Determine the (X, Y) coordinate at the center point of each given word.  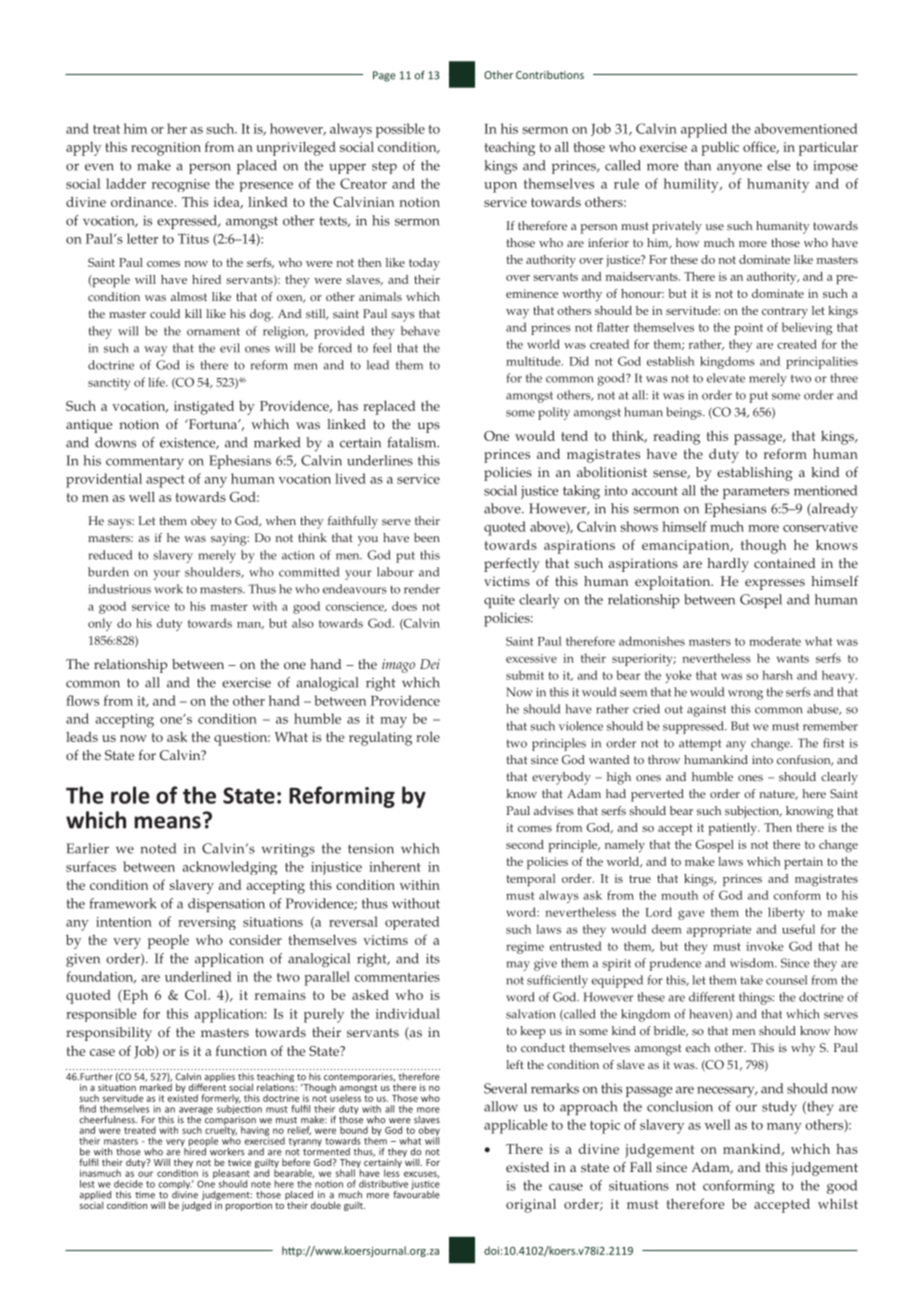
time (145, 1195)
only (100, 624)
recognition (166, 149)
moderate (775, 641)
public (720, 148)
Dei (430, 664)
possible (400, 130)
